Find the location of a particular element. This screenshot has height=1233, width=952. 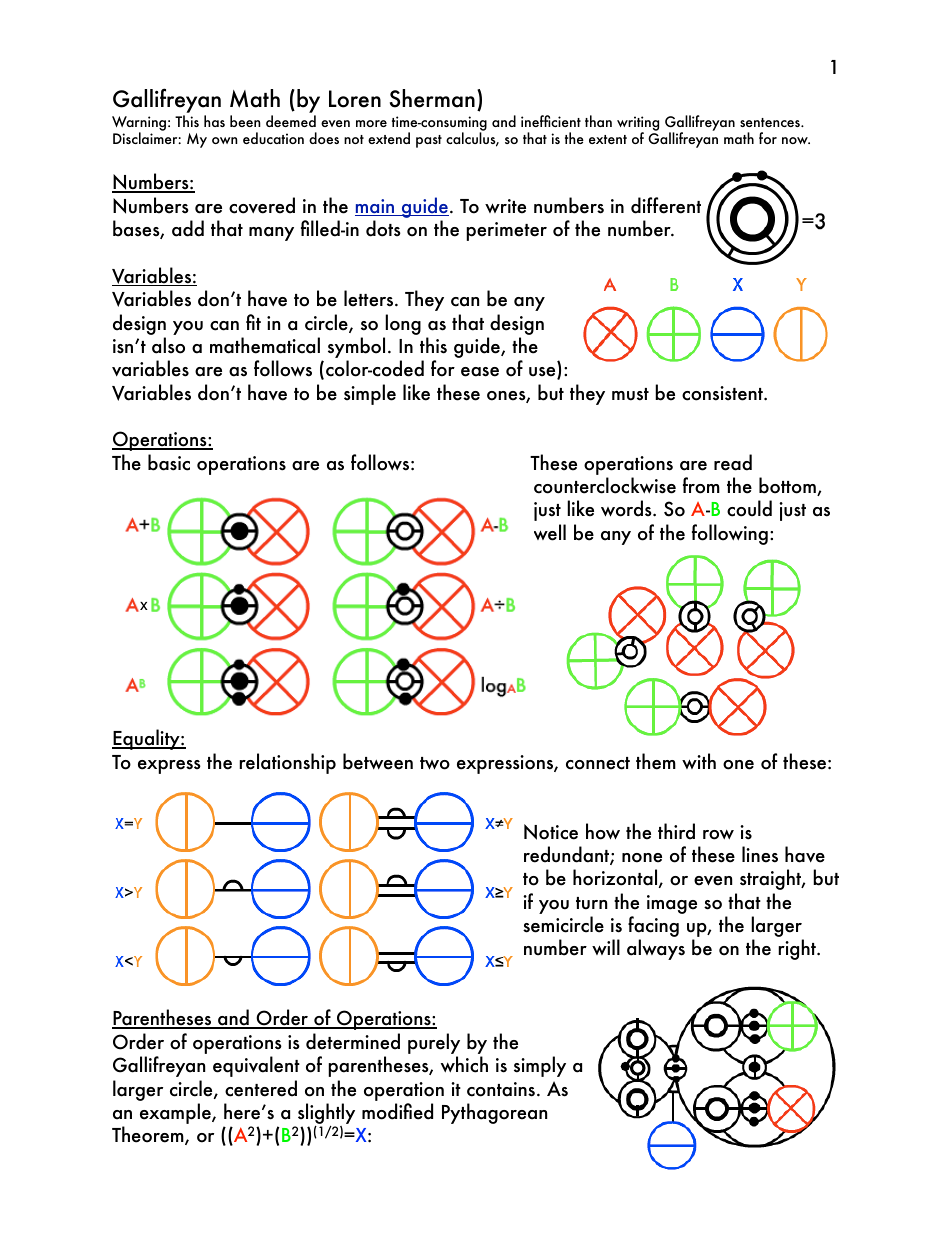

Pythagorean is located at coordinates (494, 1113).
